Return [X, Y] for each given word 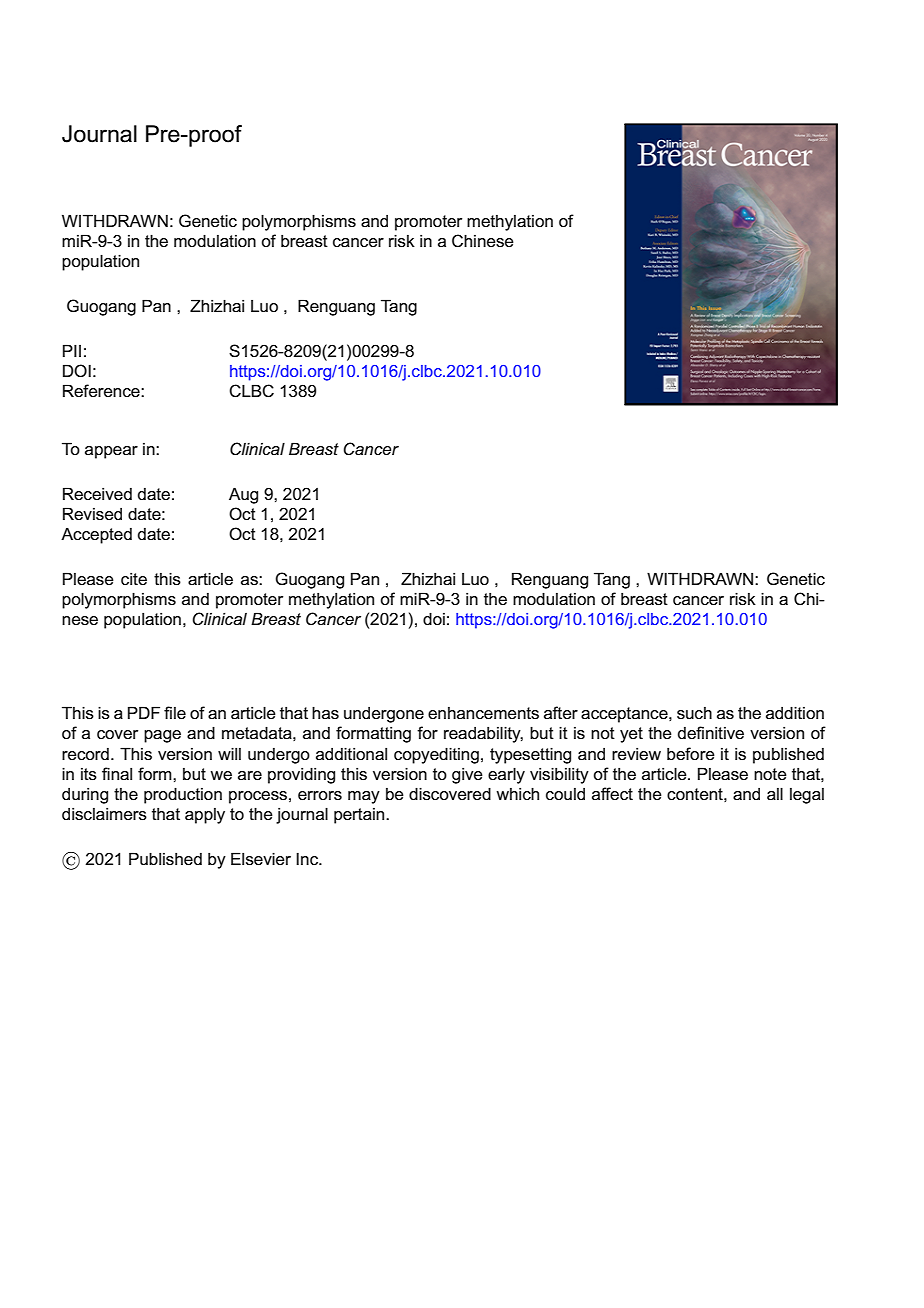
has [325, 712]
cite [134, 579]
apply [205, 816]
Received [97, 494]
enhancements [483, 713]
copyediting [436, 755]
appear [111, 452]
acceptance [625, 715]
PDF [144, 712]
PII [72, 350]
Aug [243, 495]
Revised [92, 514]
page [162, 736]
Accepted [96, 535]
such [694, 713]
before [691, 754]
